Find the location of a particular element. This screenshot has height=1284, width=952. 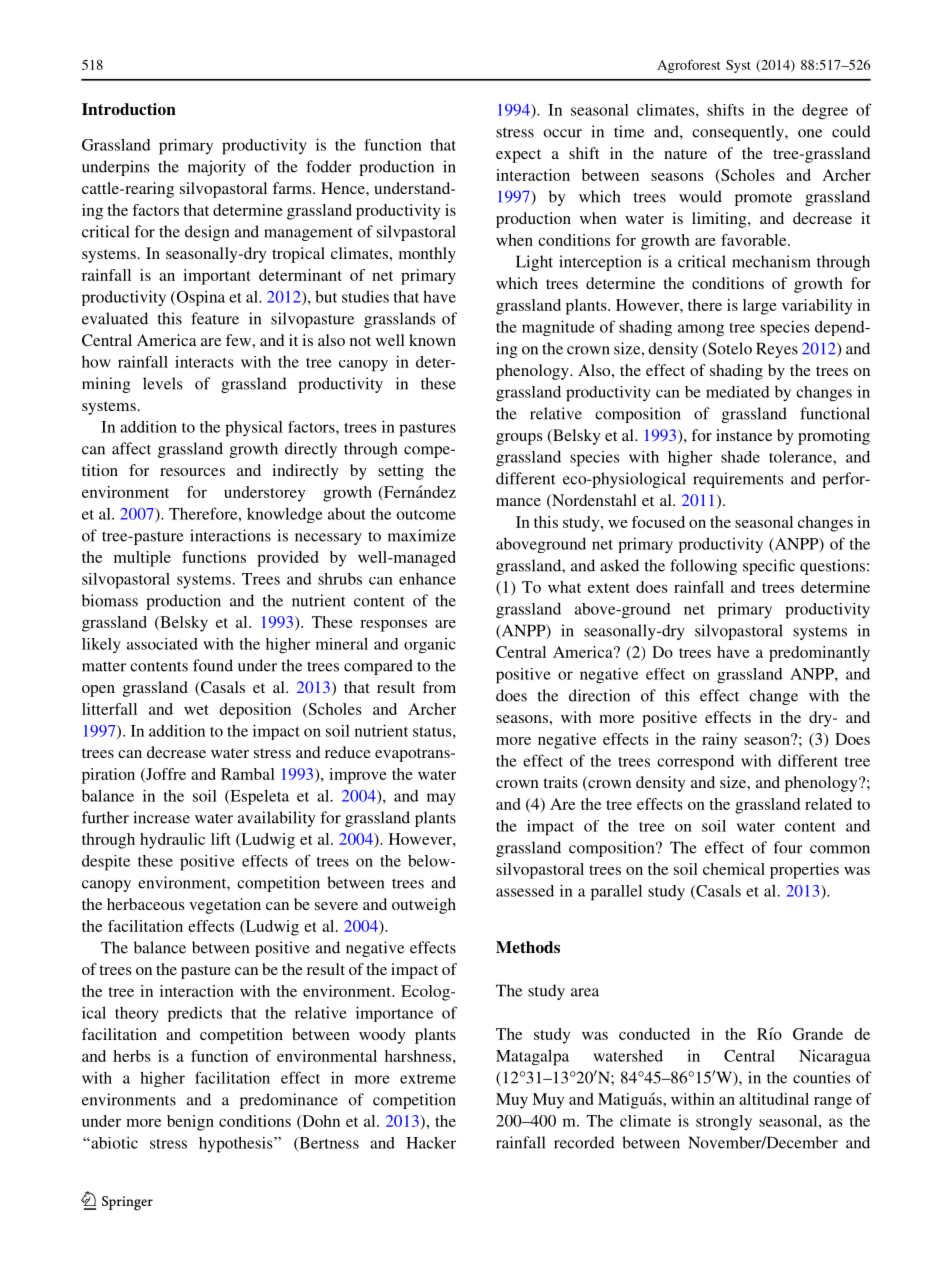

strongly is located at coordinates (724, 1123).
